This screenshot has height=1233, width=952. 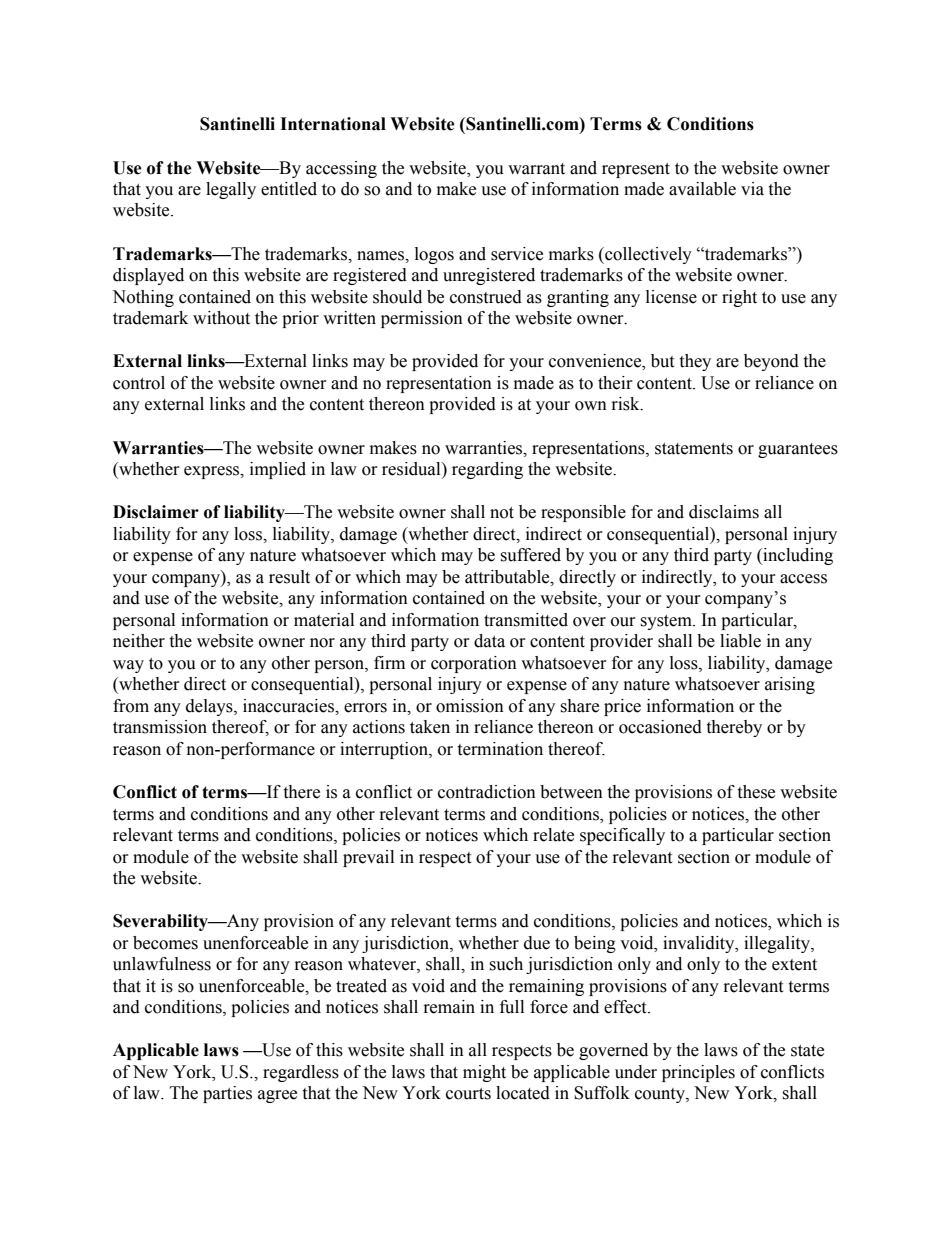 What do you see at coordinates (698, 1073) in the screenshot?
I see `principles` at bounding box center [698, 1073].
